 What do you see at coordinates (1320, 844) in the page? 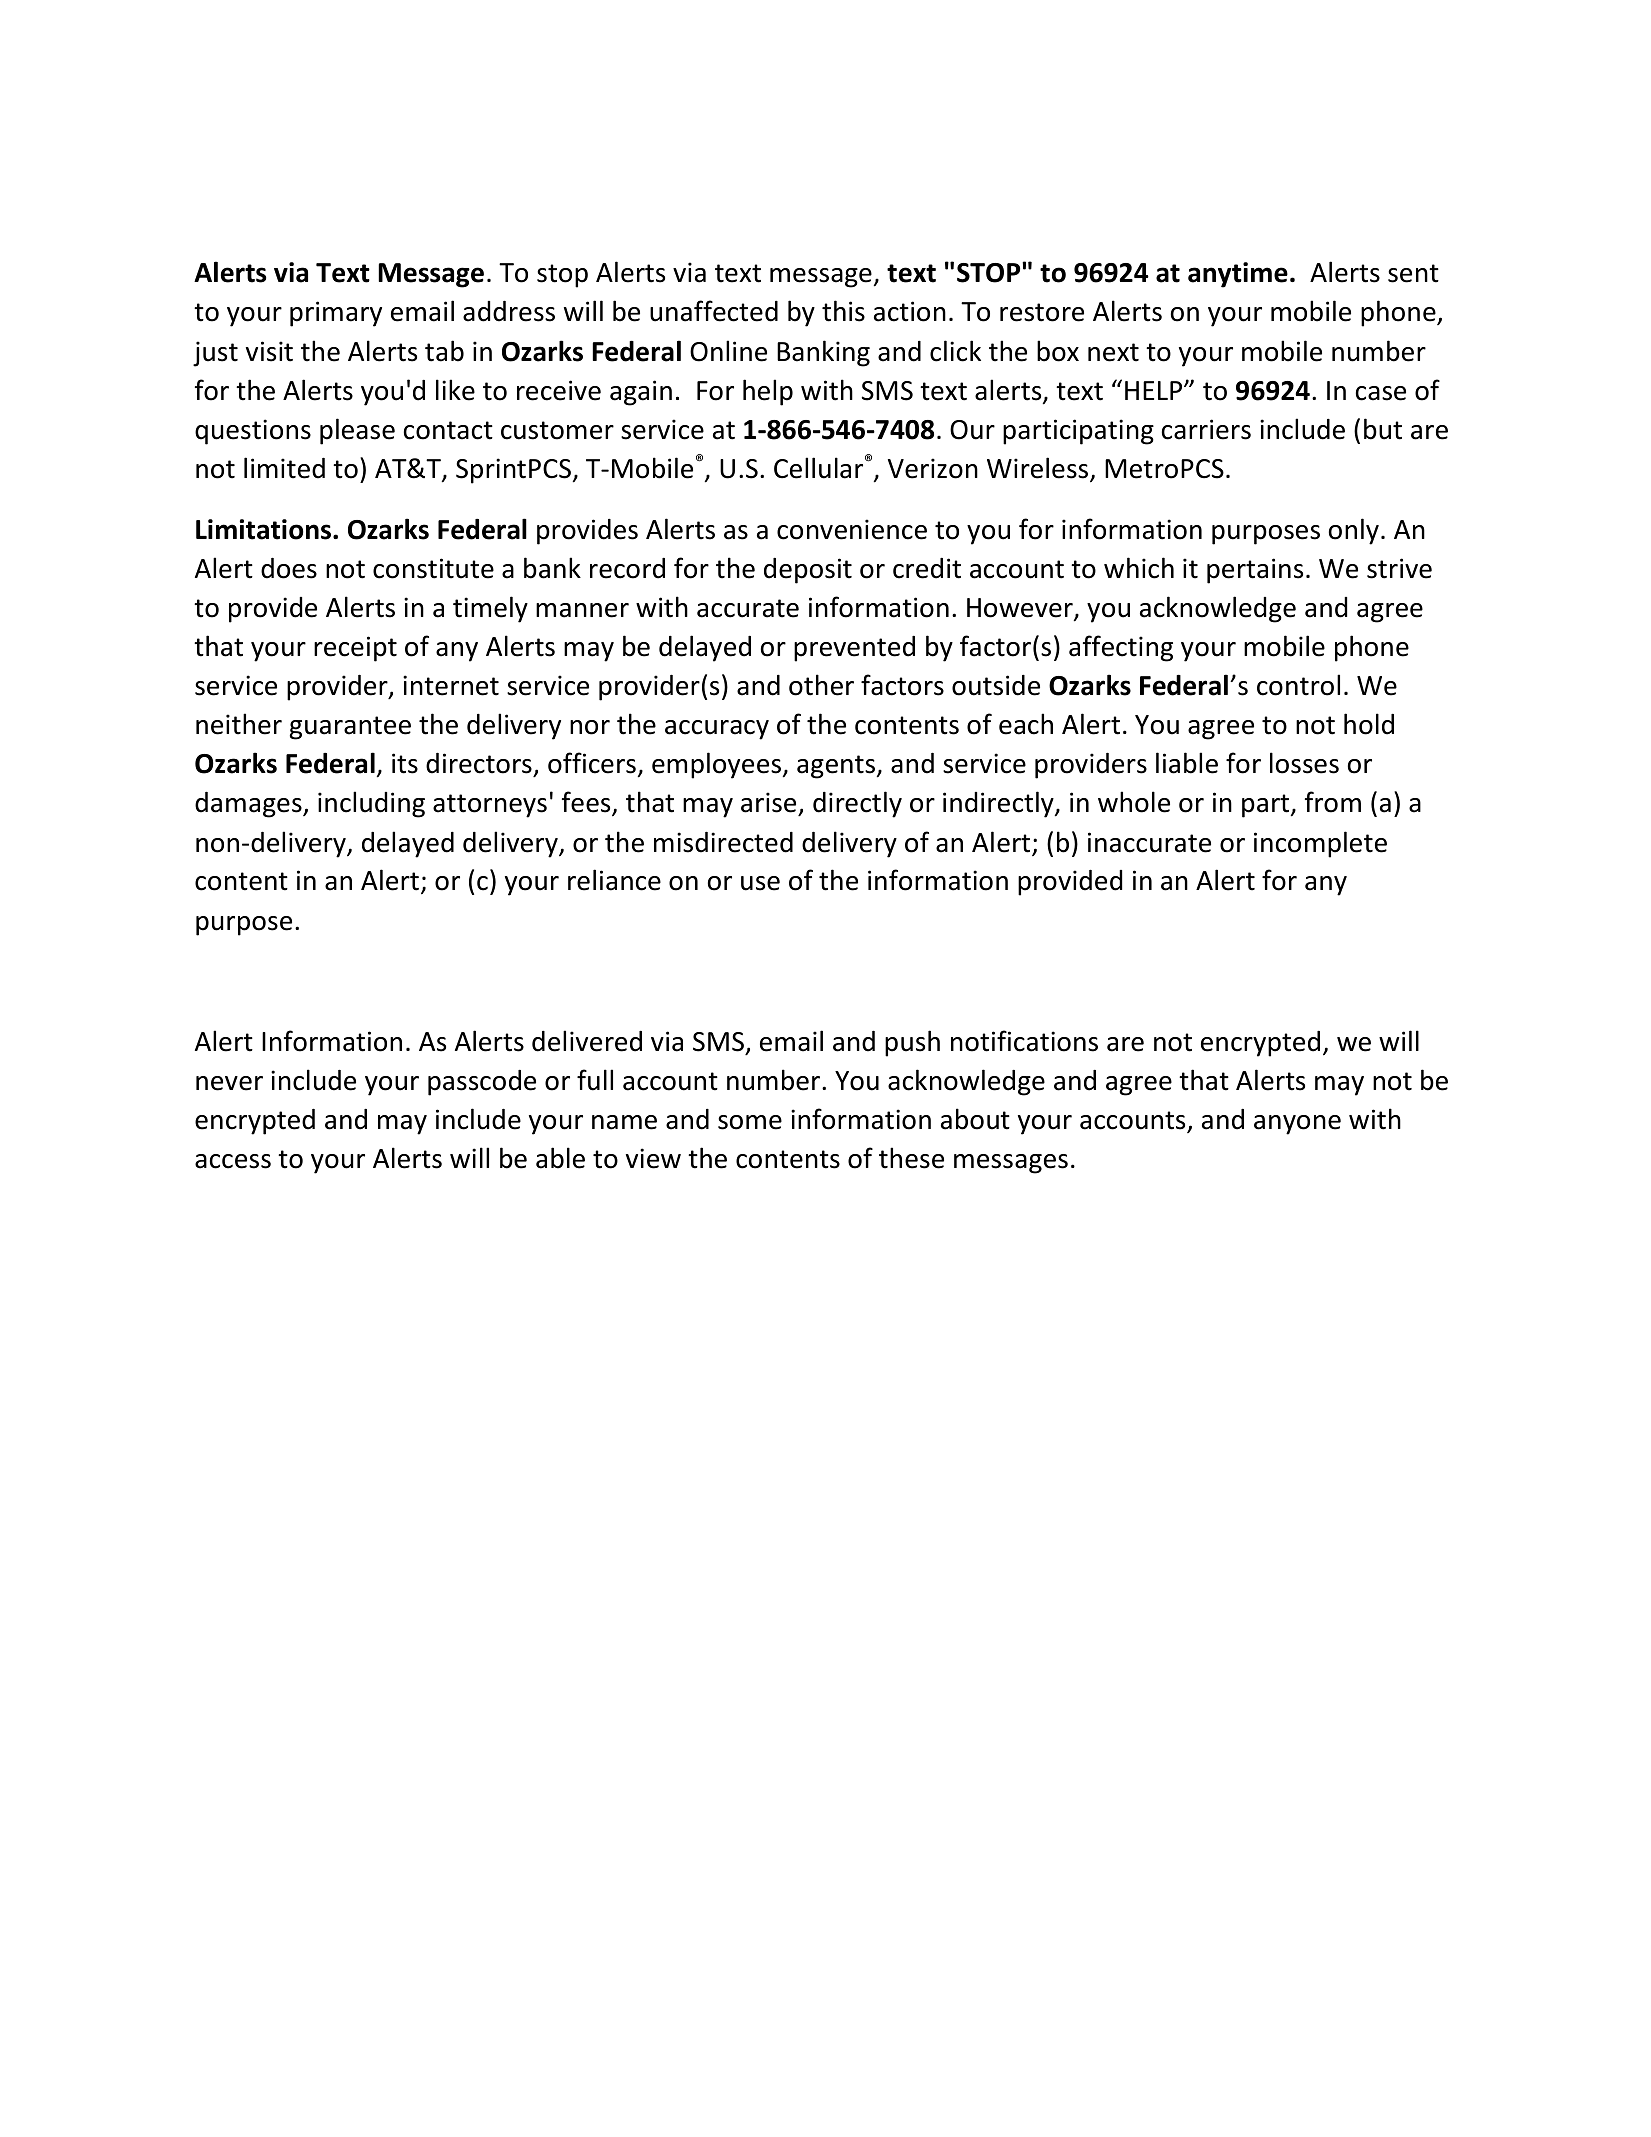
I see `incomplete` at bounding box center [1320, 844].
